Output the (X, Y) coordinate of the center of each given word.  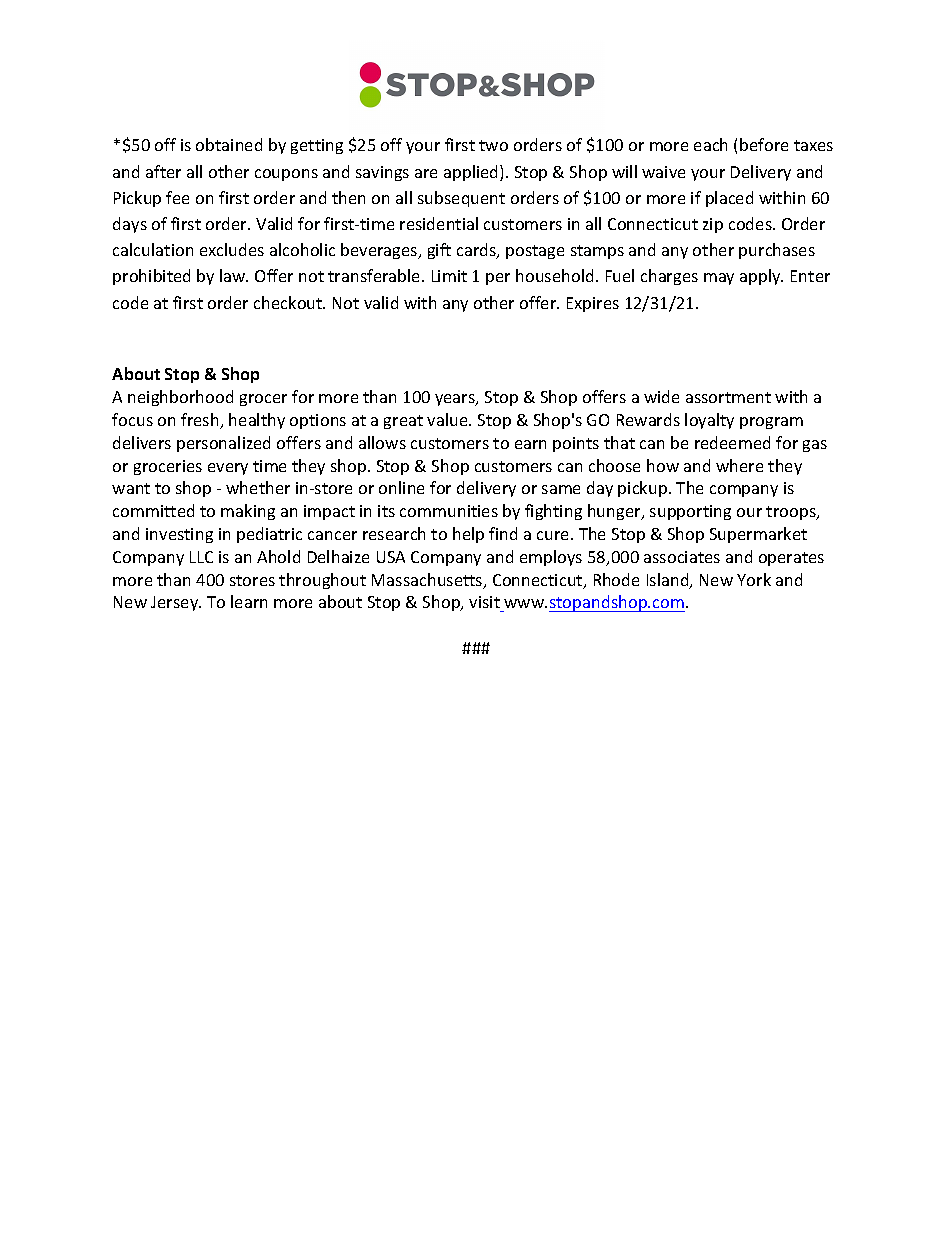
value (448, 419)
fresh (201, 421)
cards (477, 251)
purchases (777, 251)
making (248, 512)
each (710, 144)
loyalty (709, 421)
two (493, 145)
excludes (232, 249)
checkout (289, 302)
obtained (229, 144)
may (719, 279)
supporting (690, 512)
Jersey (176, 603)
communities (449, 511)
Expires (593, 304)
